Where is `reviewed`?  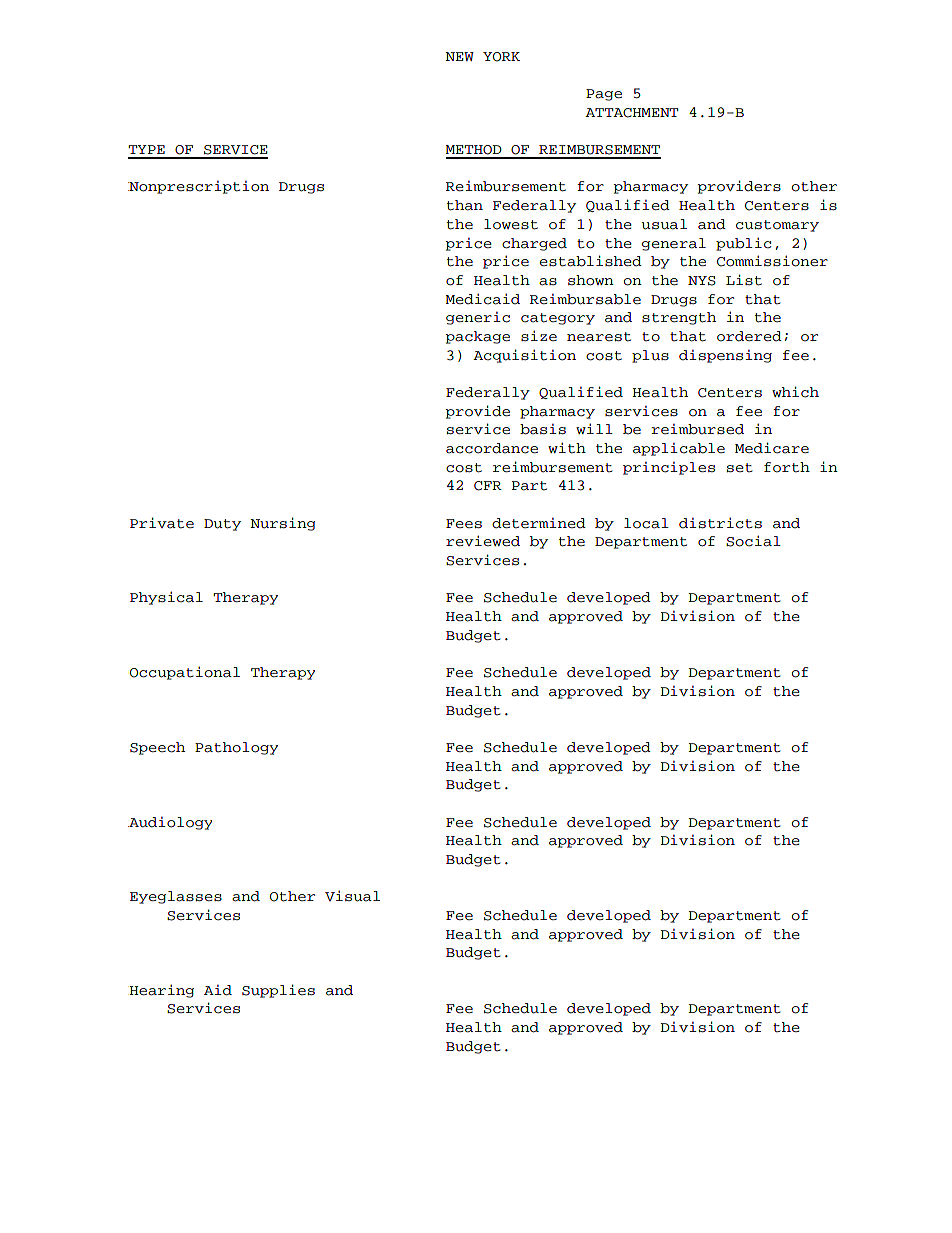 reviewed is located at coordinates (483, 541).
